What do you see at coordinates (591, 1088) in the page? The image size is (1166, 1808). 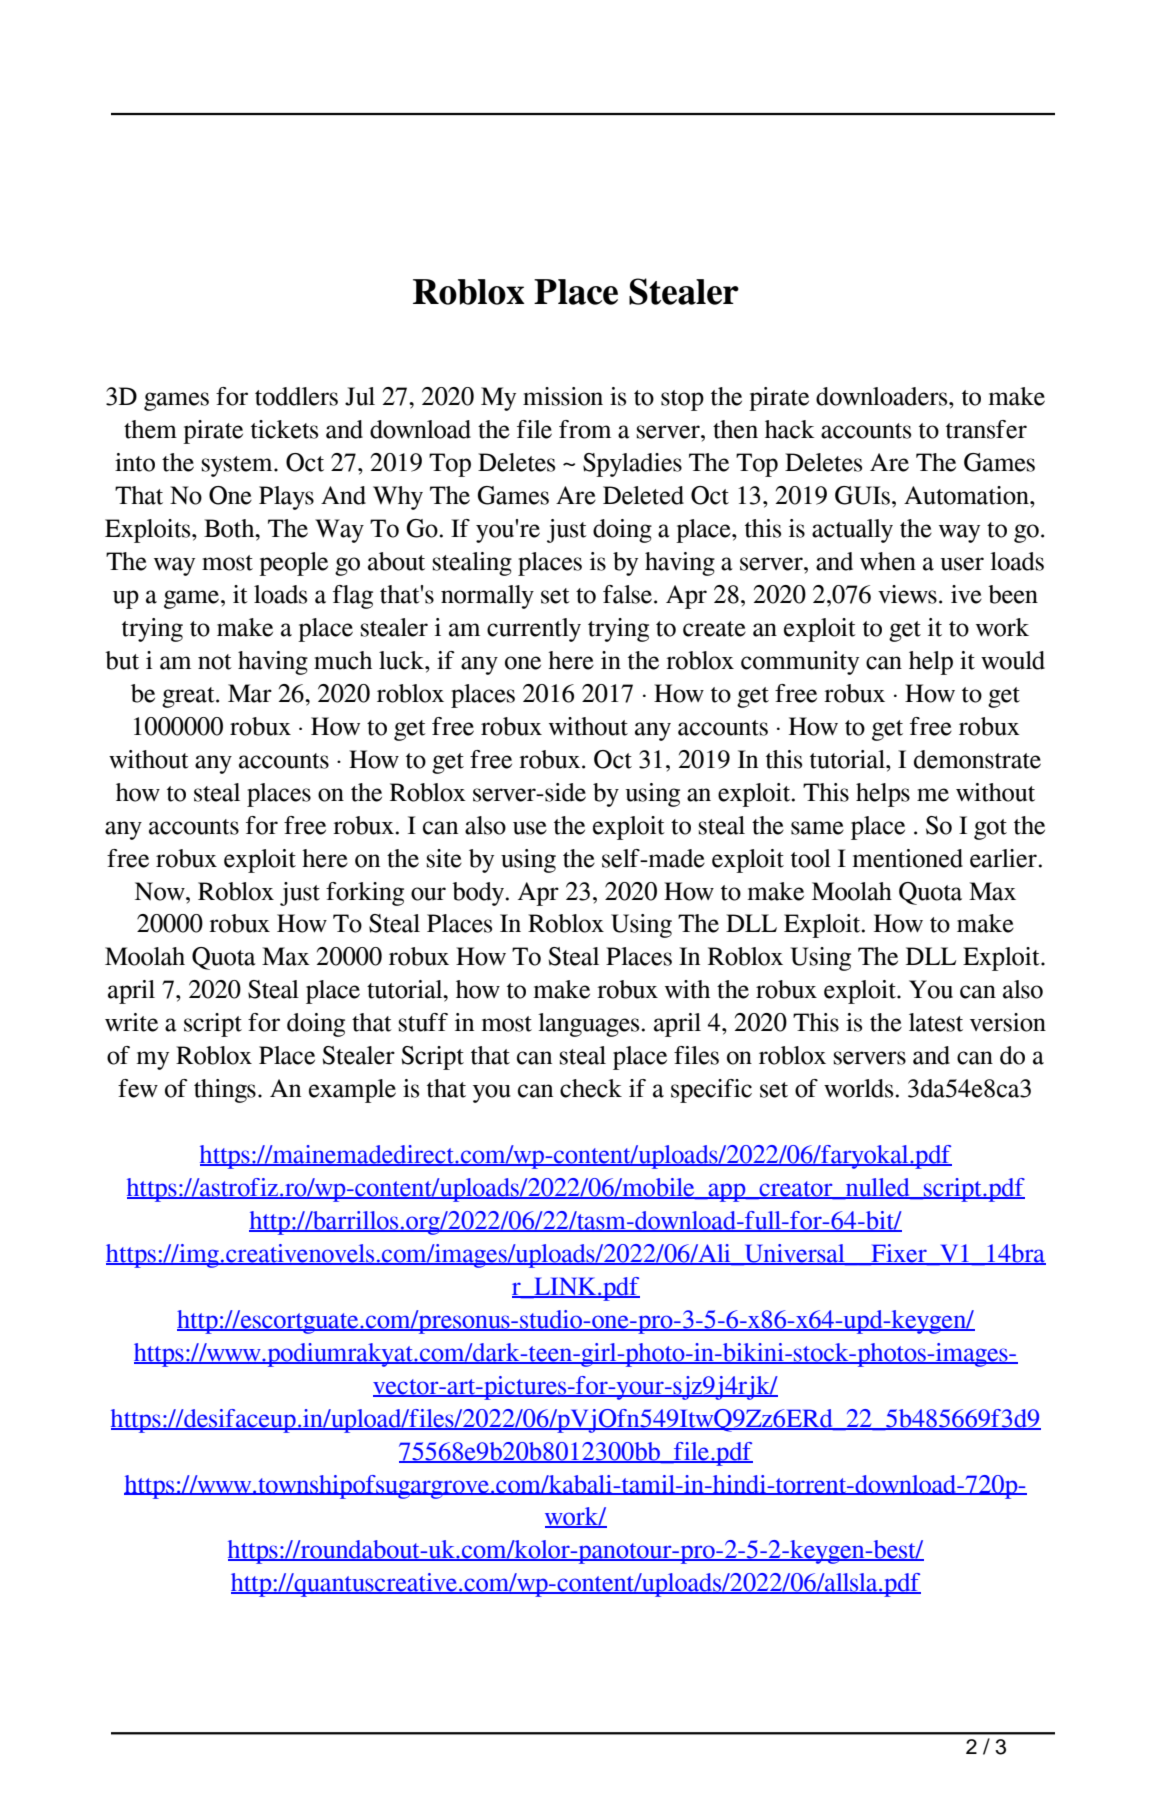 I see `check` at bounding box center [591, 1088].
